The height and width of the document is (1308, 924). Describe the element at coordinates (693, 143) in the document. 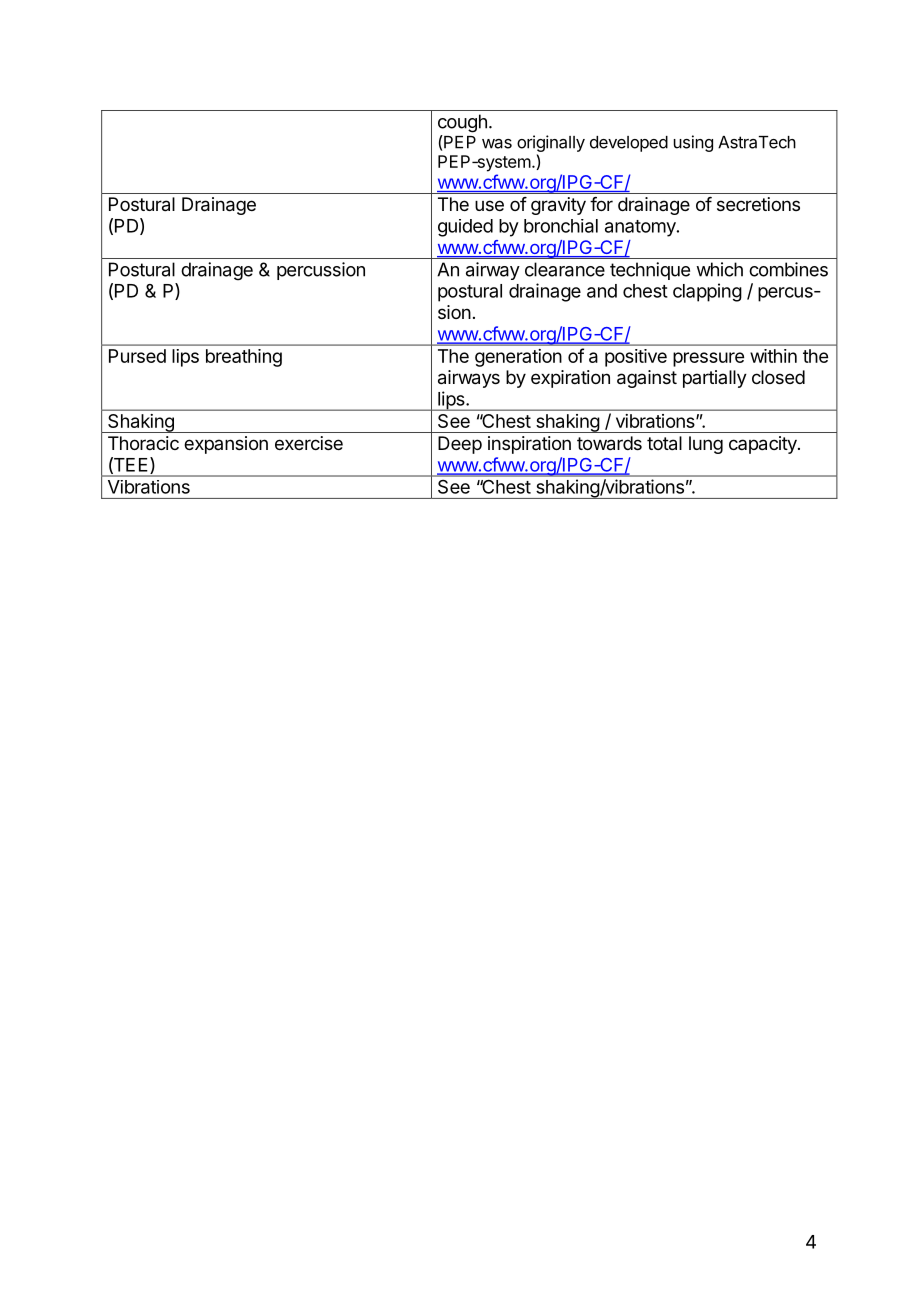

I see `using` at that location.
